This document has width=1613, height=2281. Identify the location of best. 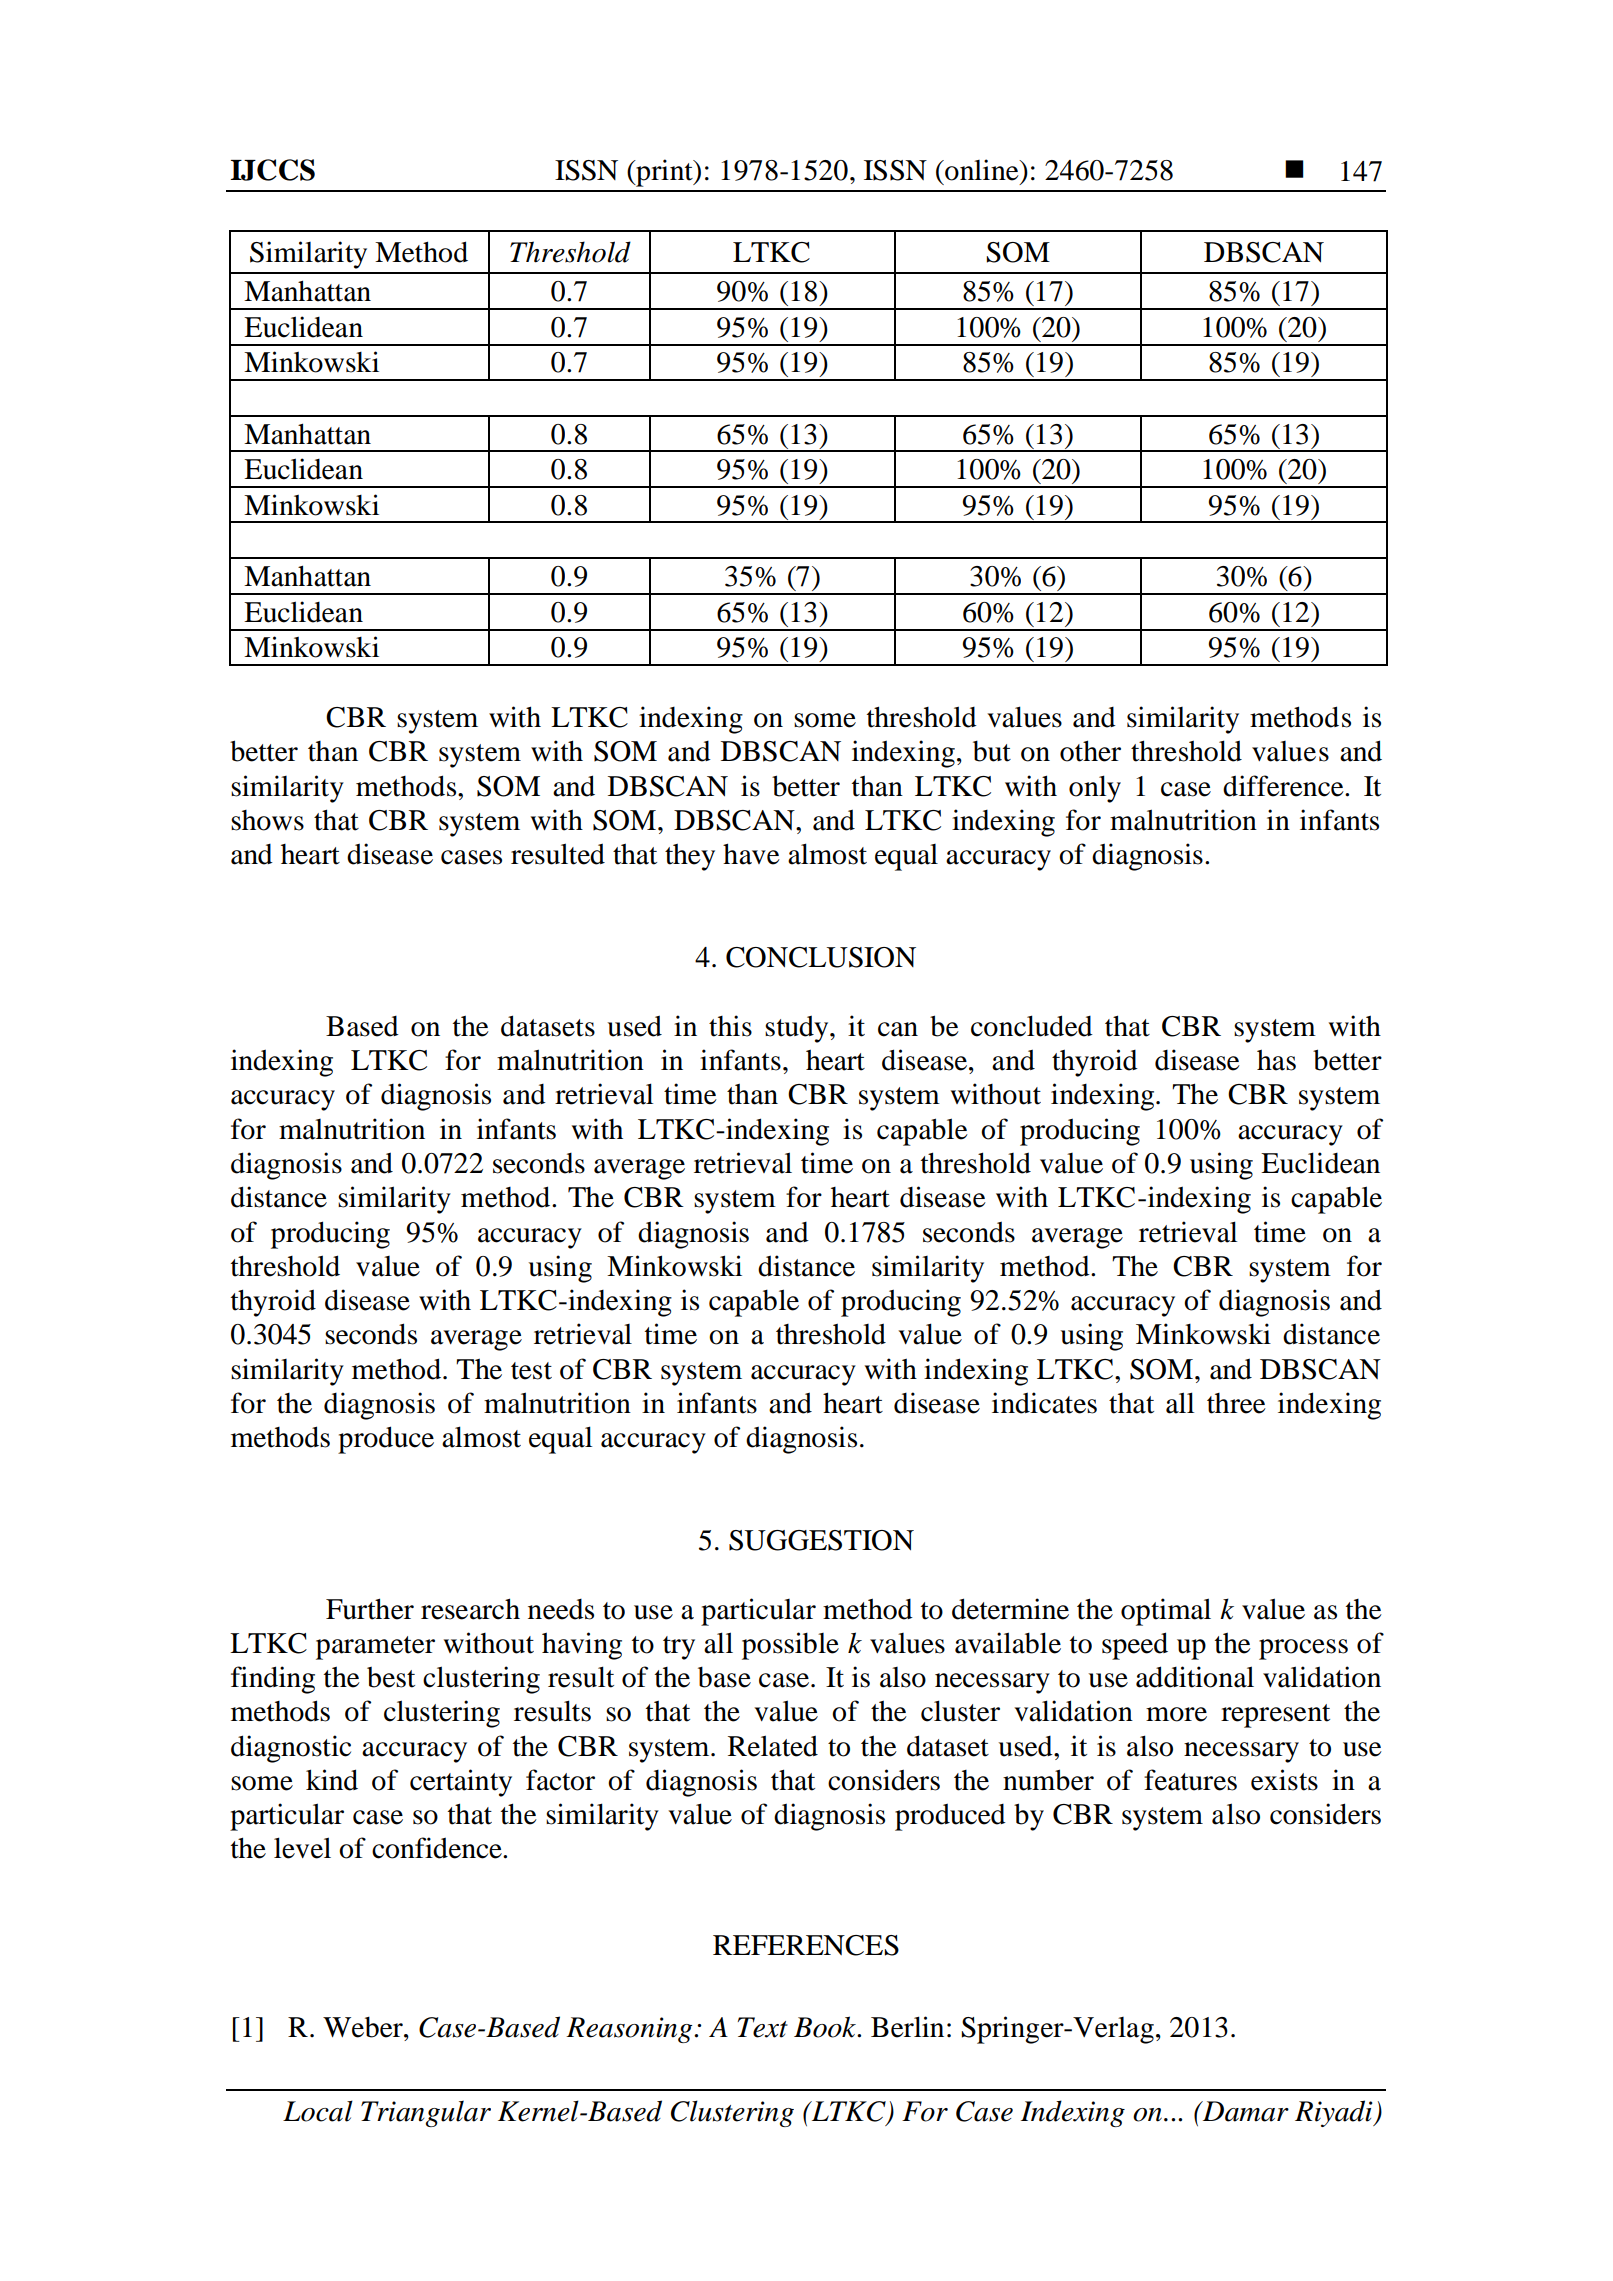
(391, 1677).
